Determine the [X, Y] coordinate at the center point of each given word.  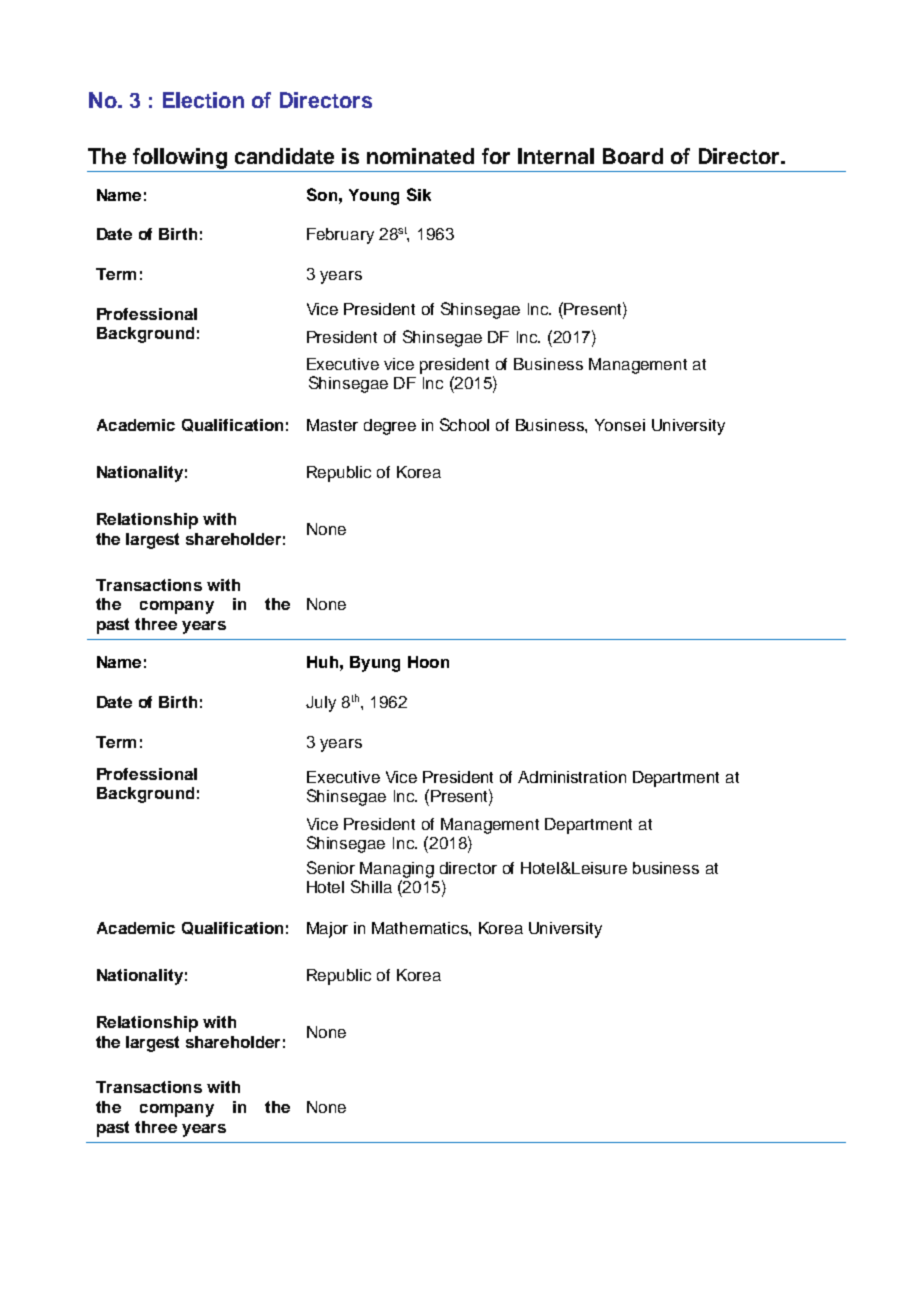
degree [390, 427]
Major [327, 930]
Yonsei [620, 425]
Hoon [428, 662]
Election [203, 100]
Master [332, 425]
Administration [572, 777]
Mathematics [421, 928]
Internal [556, 156]
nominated [420, 156]
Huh [322, 662]
